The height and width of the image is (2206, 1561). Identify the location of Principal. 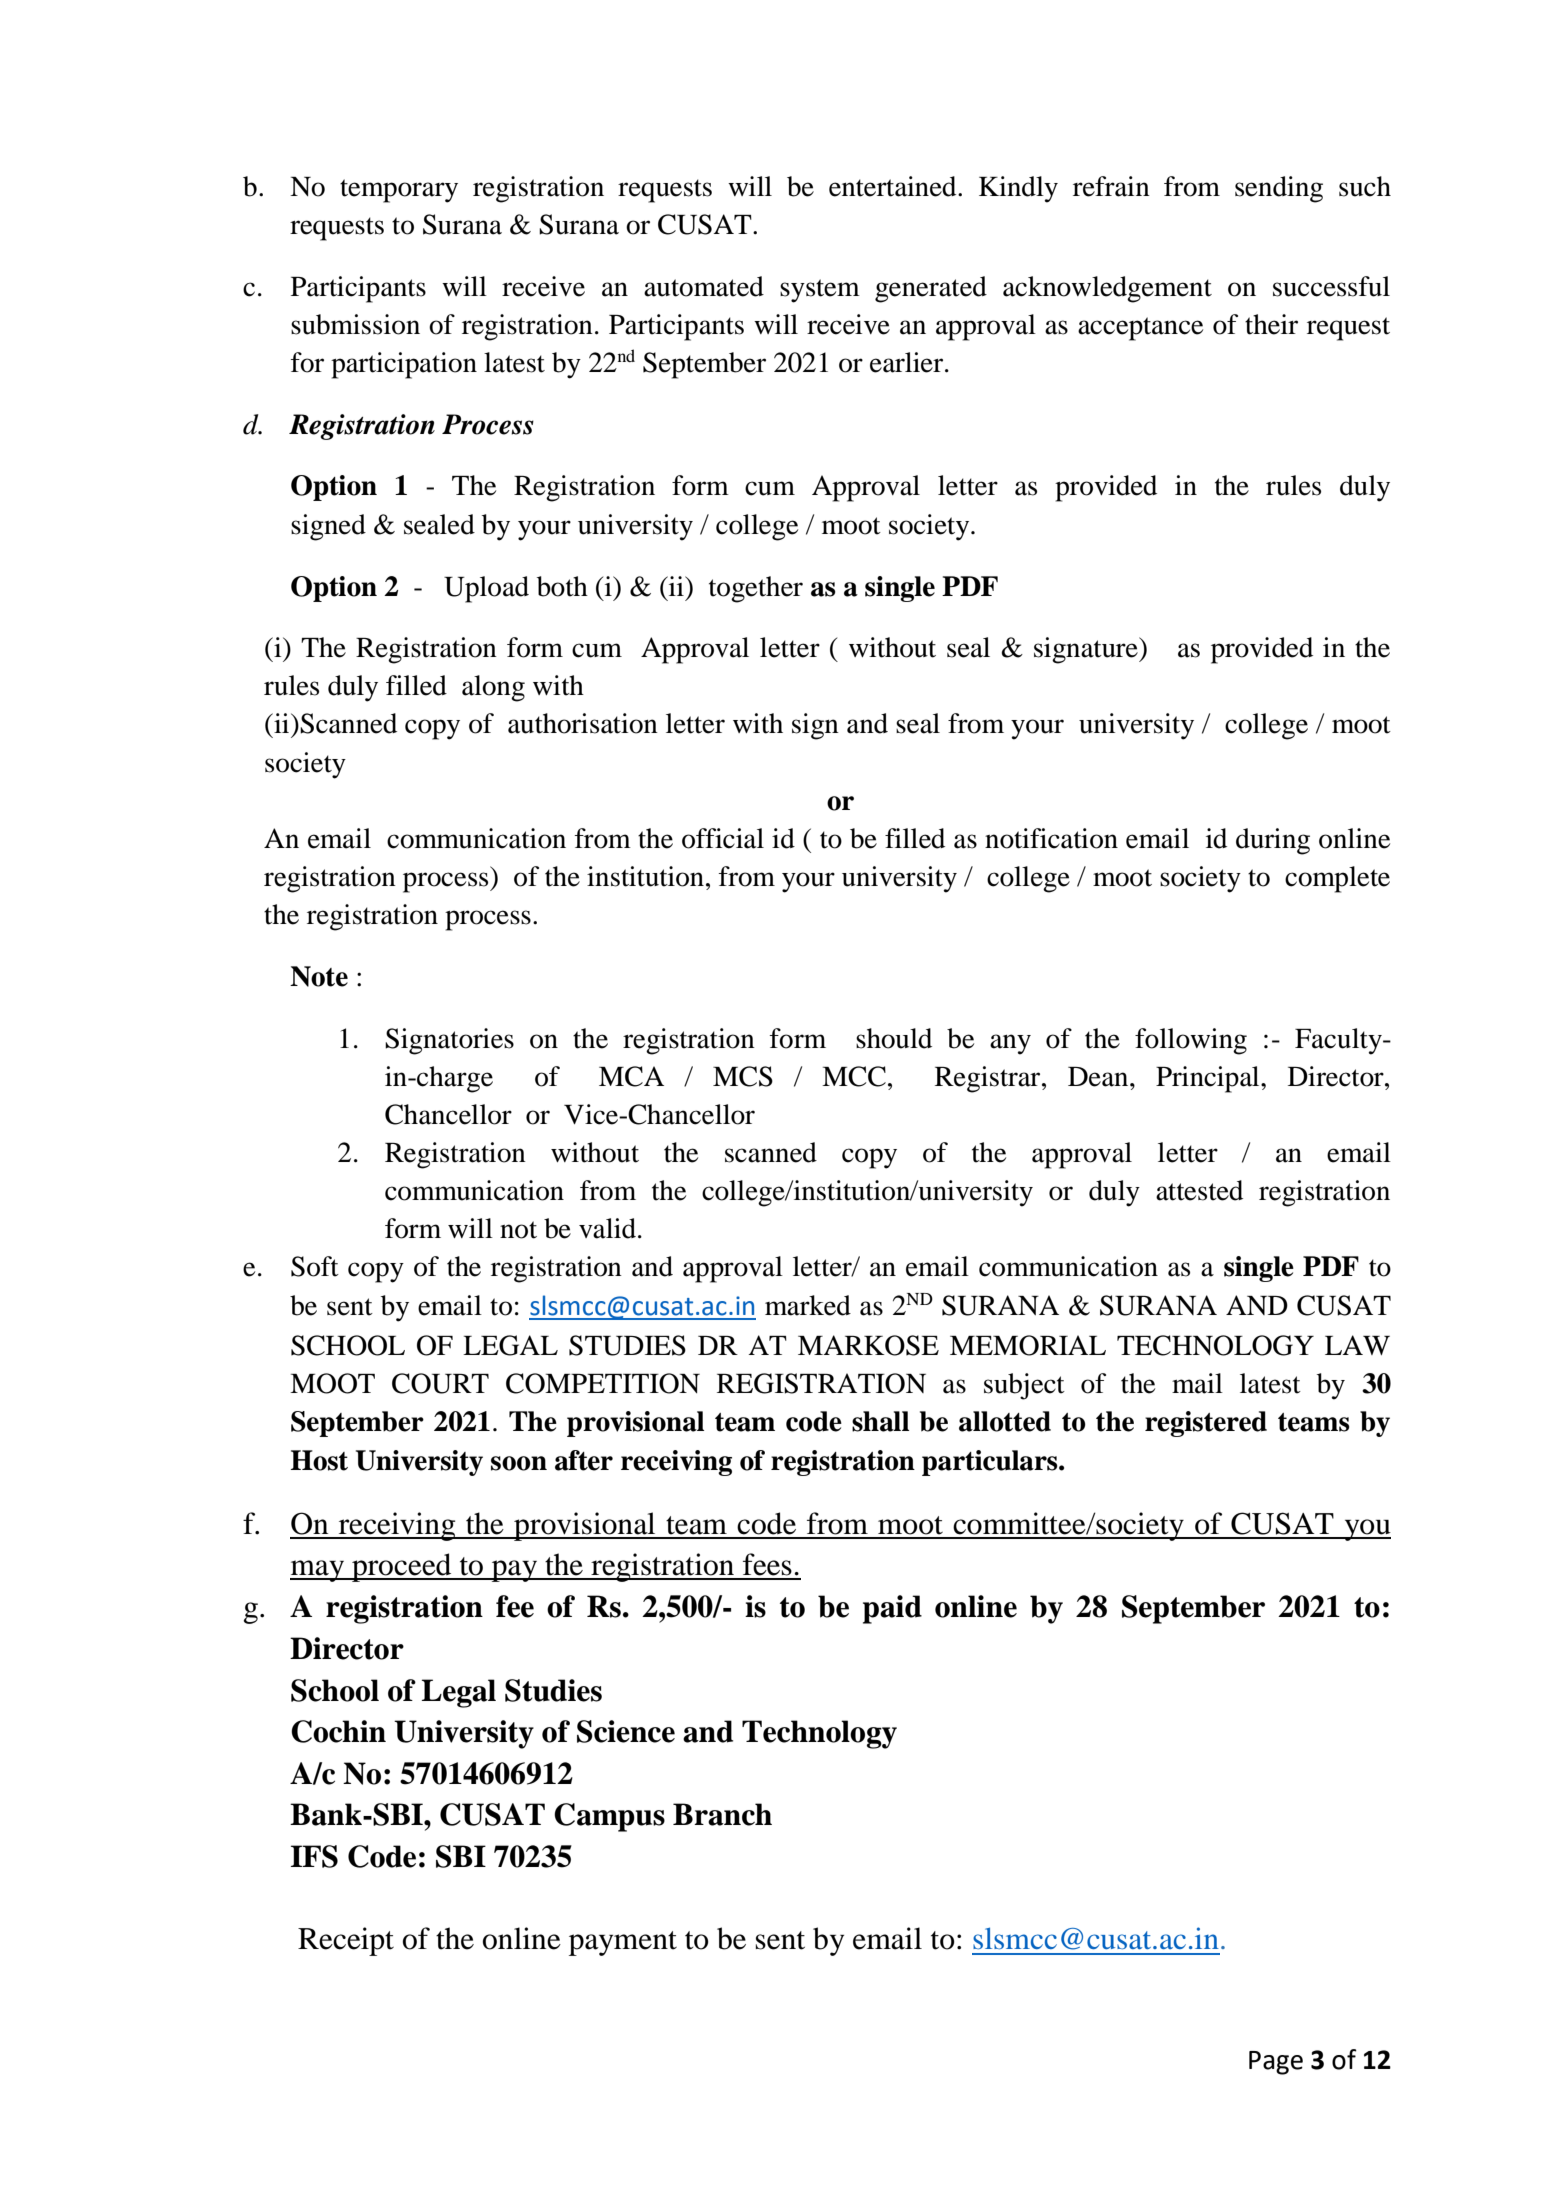
(1209, 1079).
